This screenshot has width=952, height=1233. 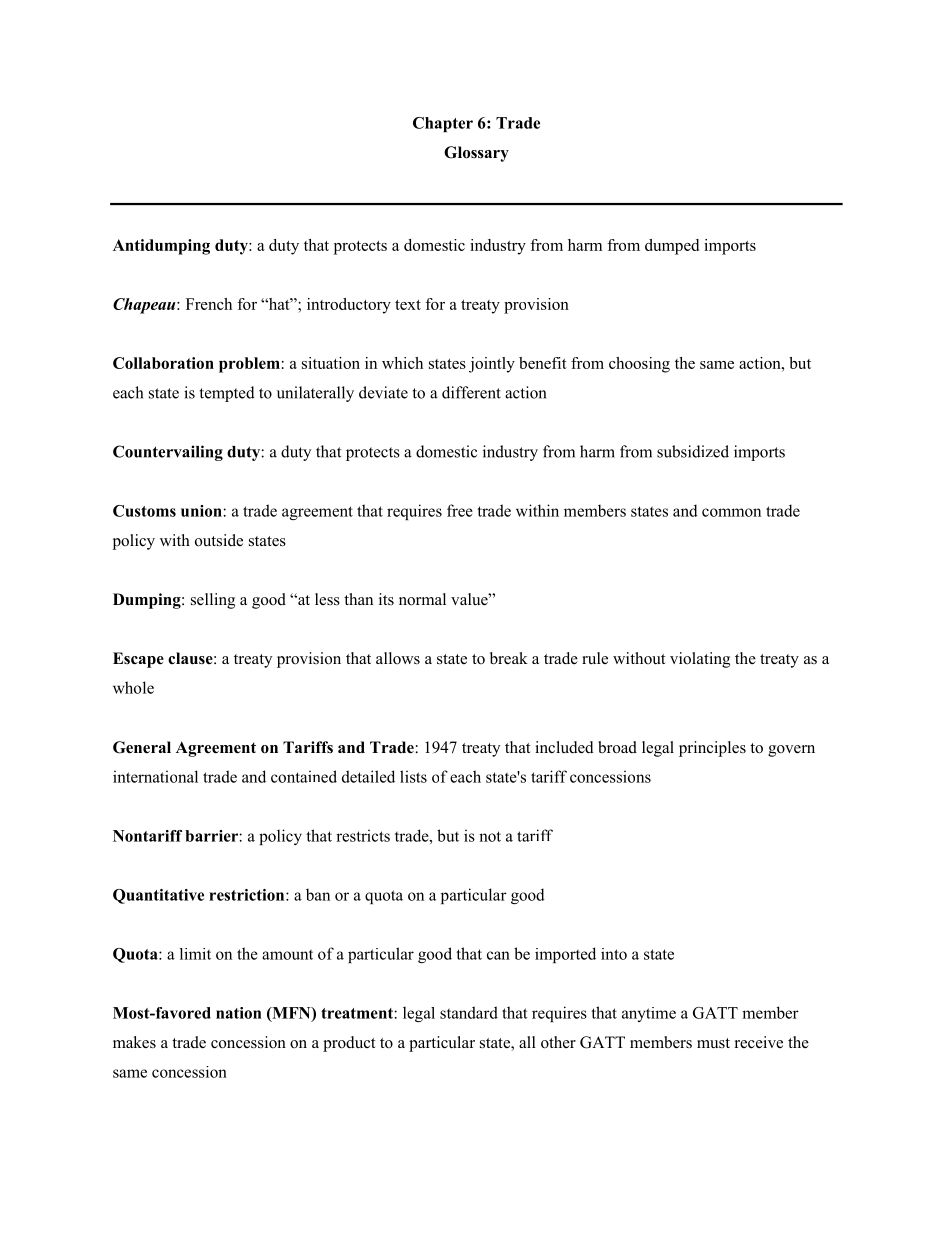 I want to click on different, so click(x=471, y=392).
